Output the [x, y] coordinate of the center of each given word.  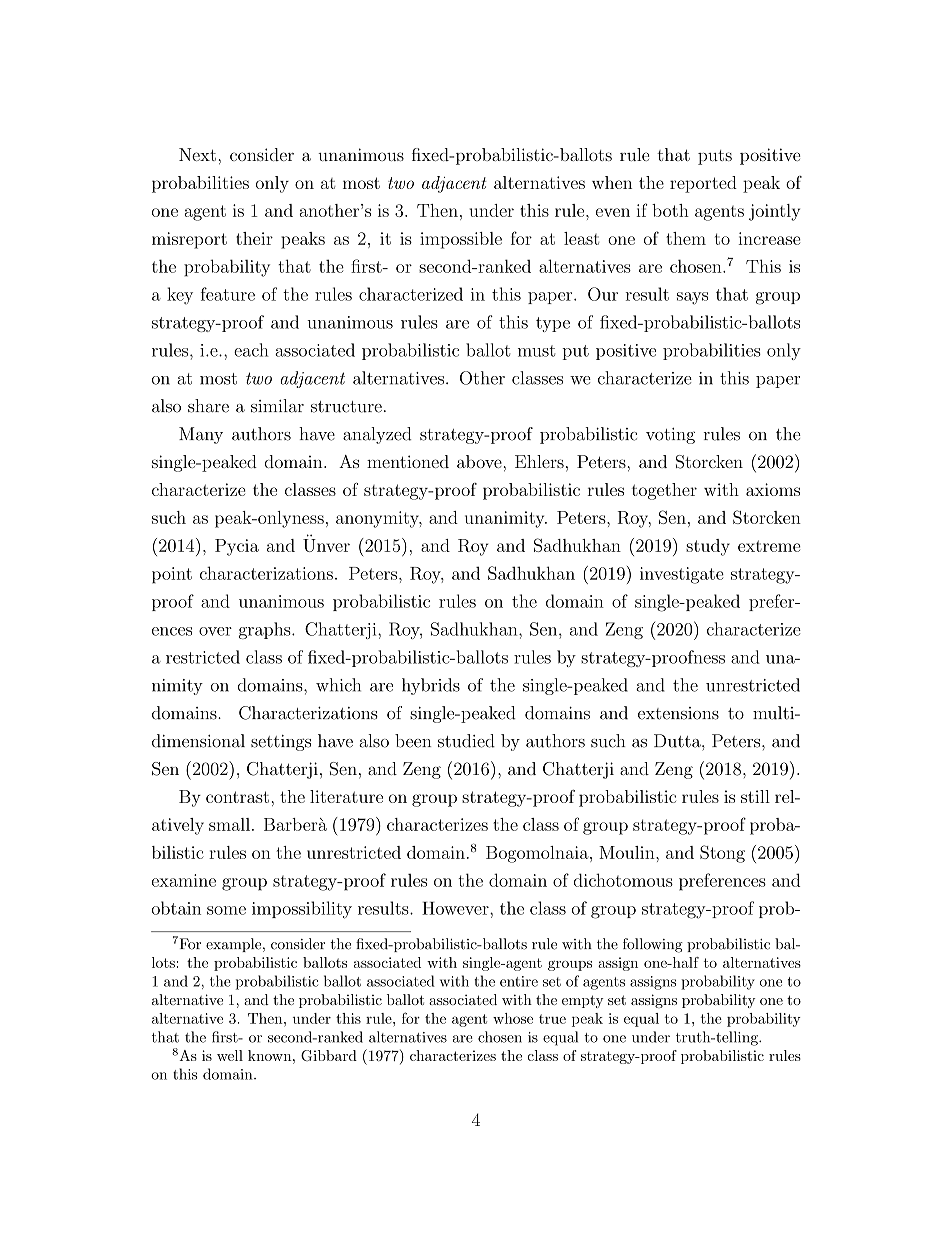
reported [703, 184]
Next [197, 154]
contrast [237, 797]
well [230, 1055]
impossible [461, 240]
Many [201, 435]
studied [466, 741]
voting [670, 436]
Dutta [678, 741]
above [480, 461]
